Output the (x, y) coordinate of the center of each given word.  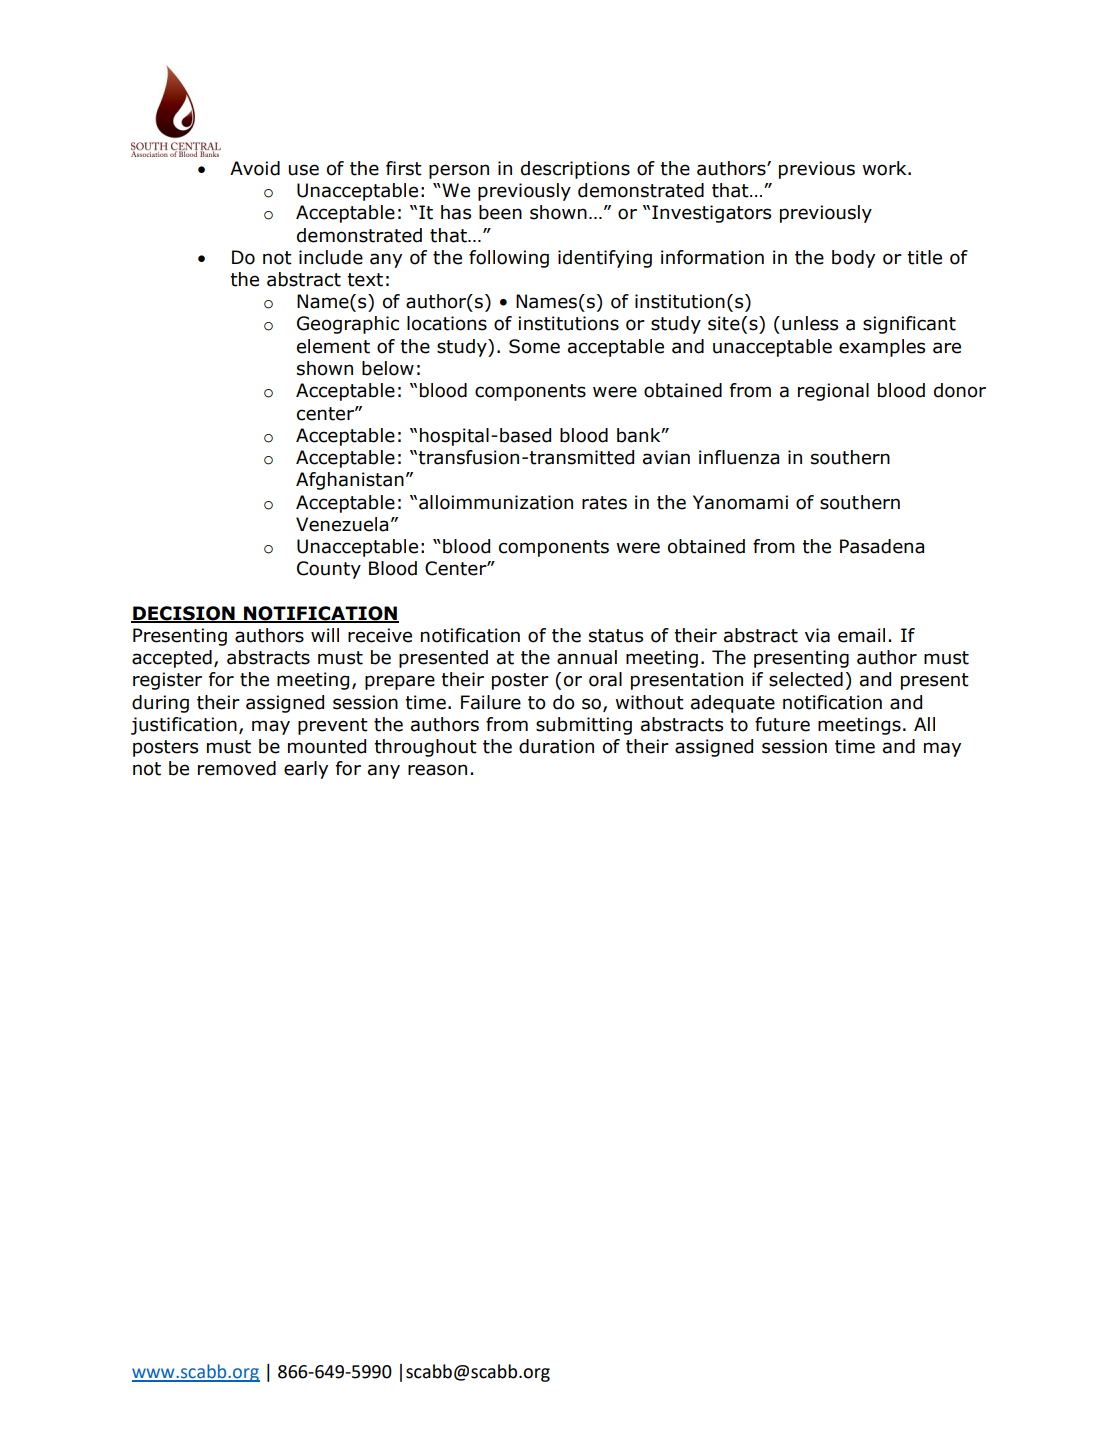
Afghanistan (350, 481)
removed (237, 768)
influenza (739, 457)
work (885, 168)
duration (556, 746)
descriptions (575, 170)
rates (604, 503)
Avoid (255, 168)
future (782, 724)
